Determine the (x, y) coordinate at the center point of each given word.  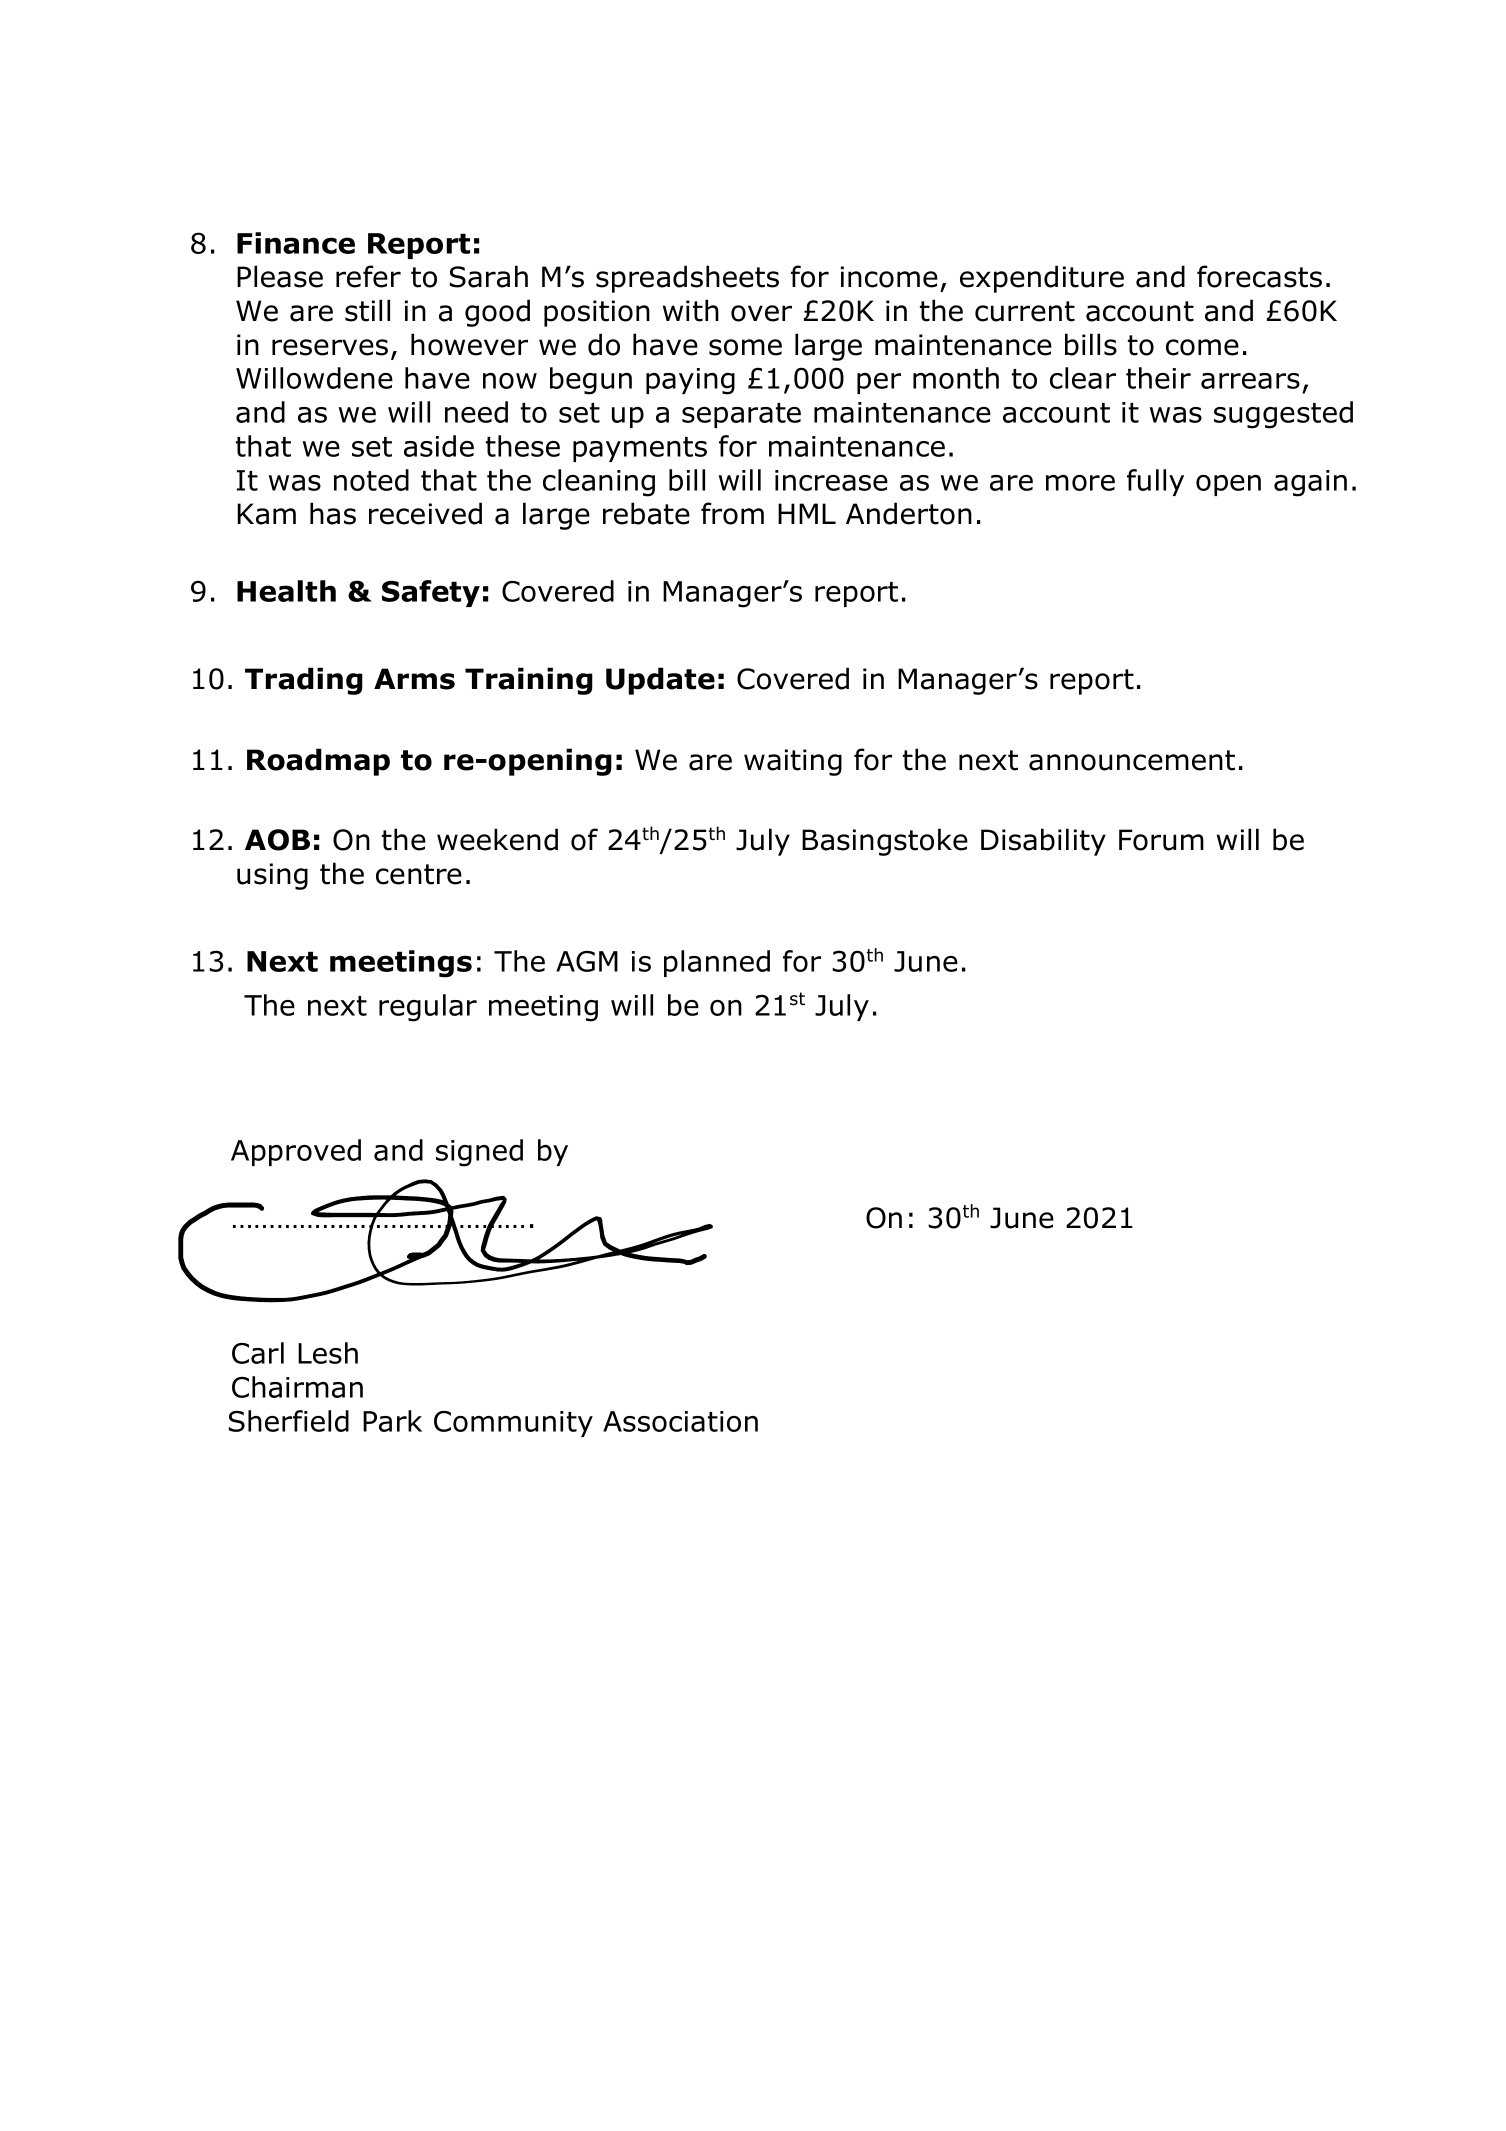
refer (368, 276)
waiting (793, 762)
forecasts (1259, 276)
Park (392, 1421)
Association (680, 1421)
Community (513, 1424)
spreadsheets (687, 279)
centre (419, 874)
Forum (1161, 840)
